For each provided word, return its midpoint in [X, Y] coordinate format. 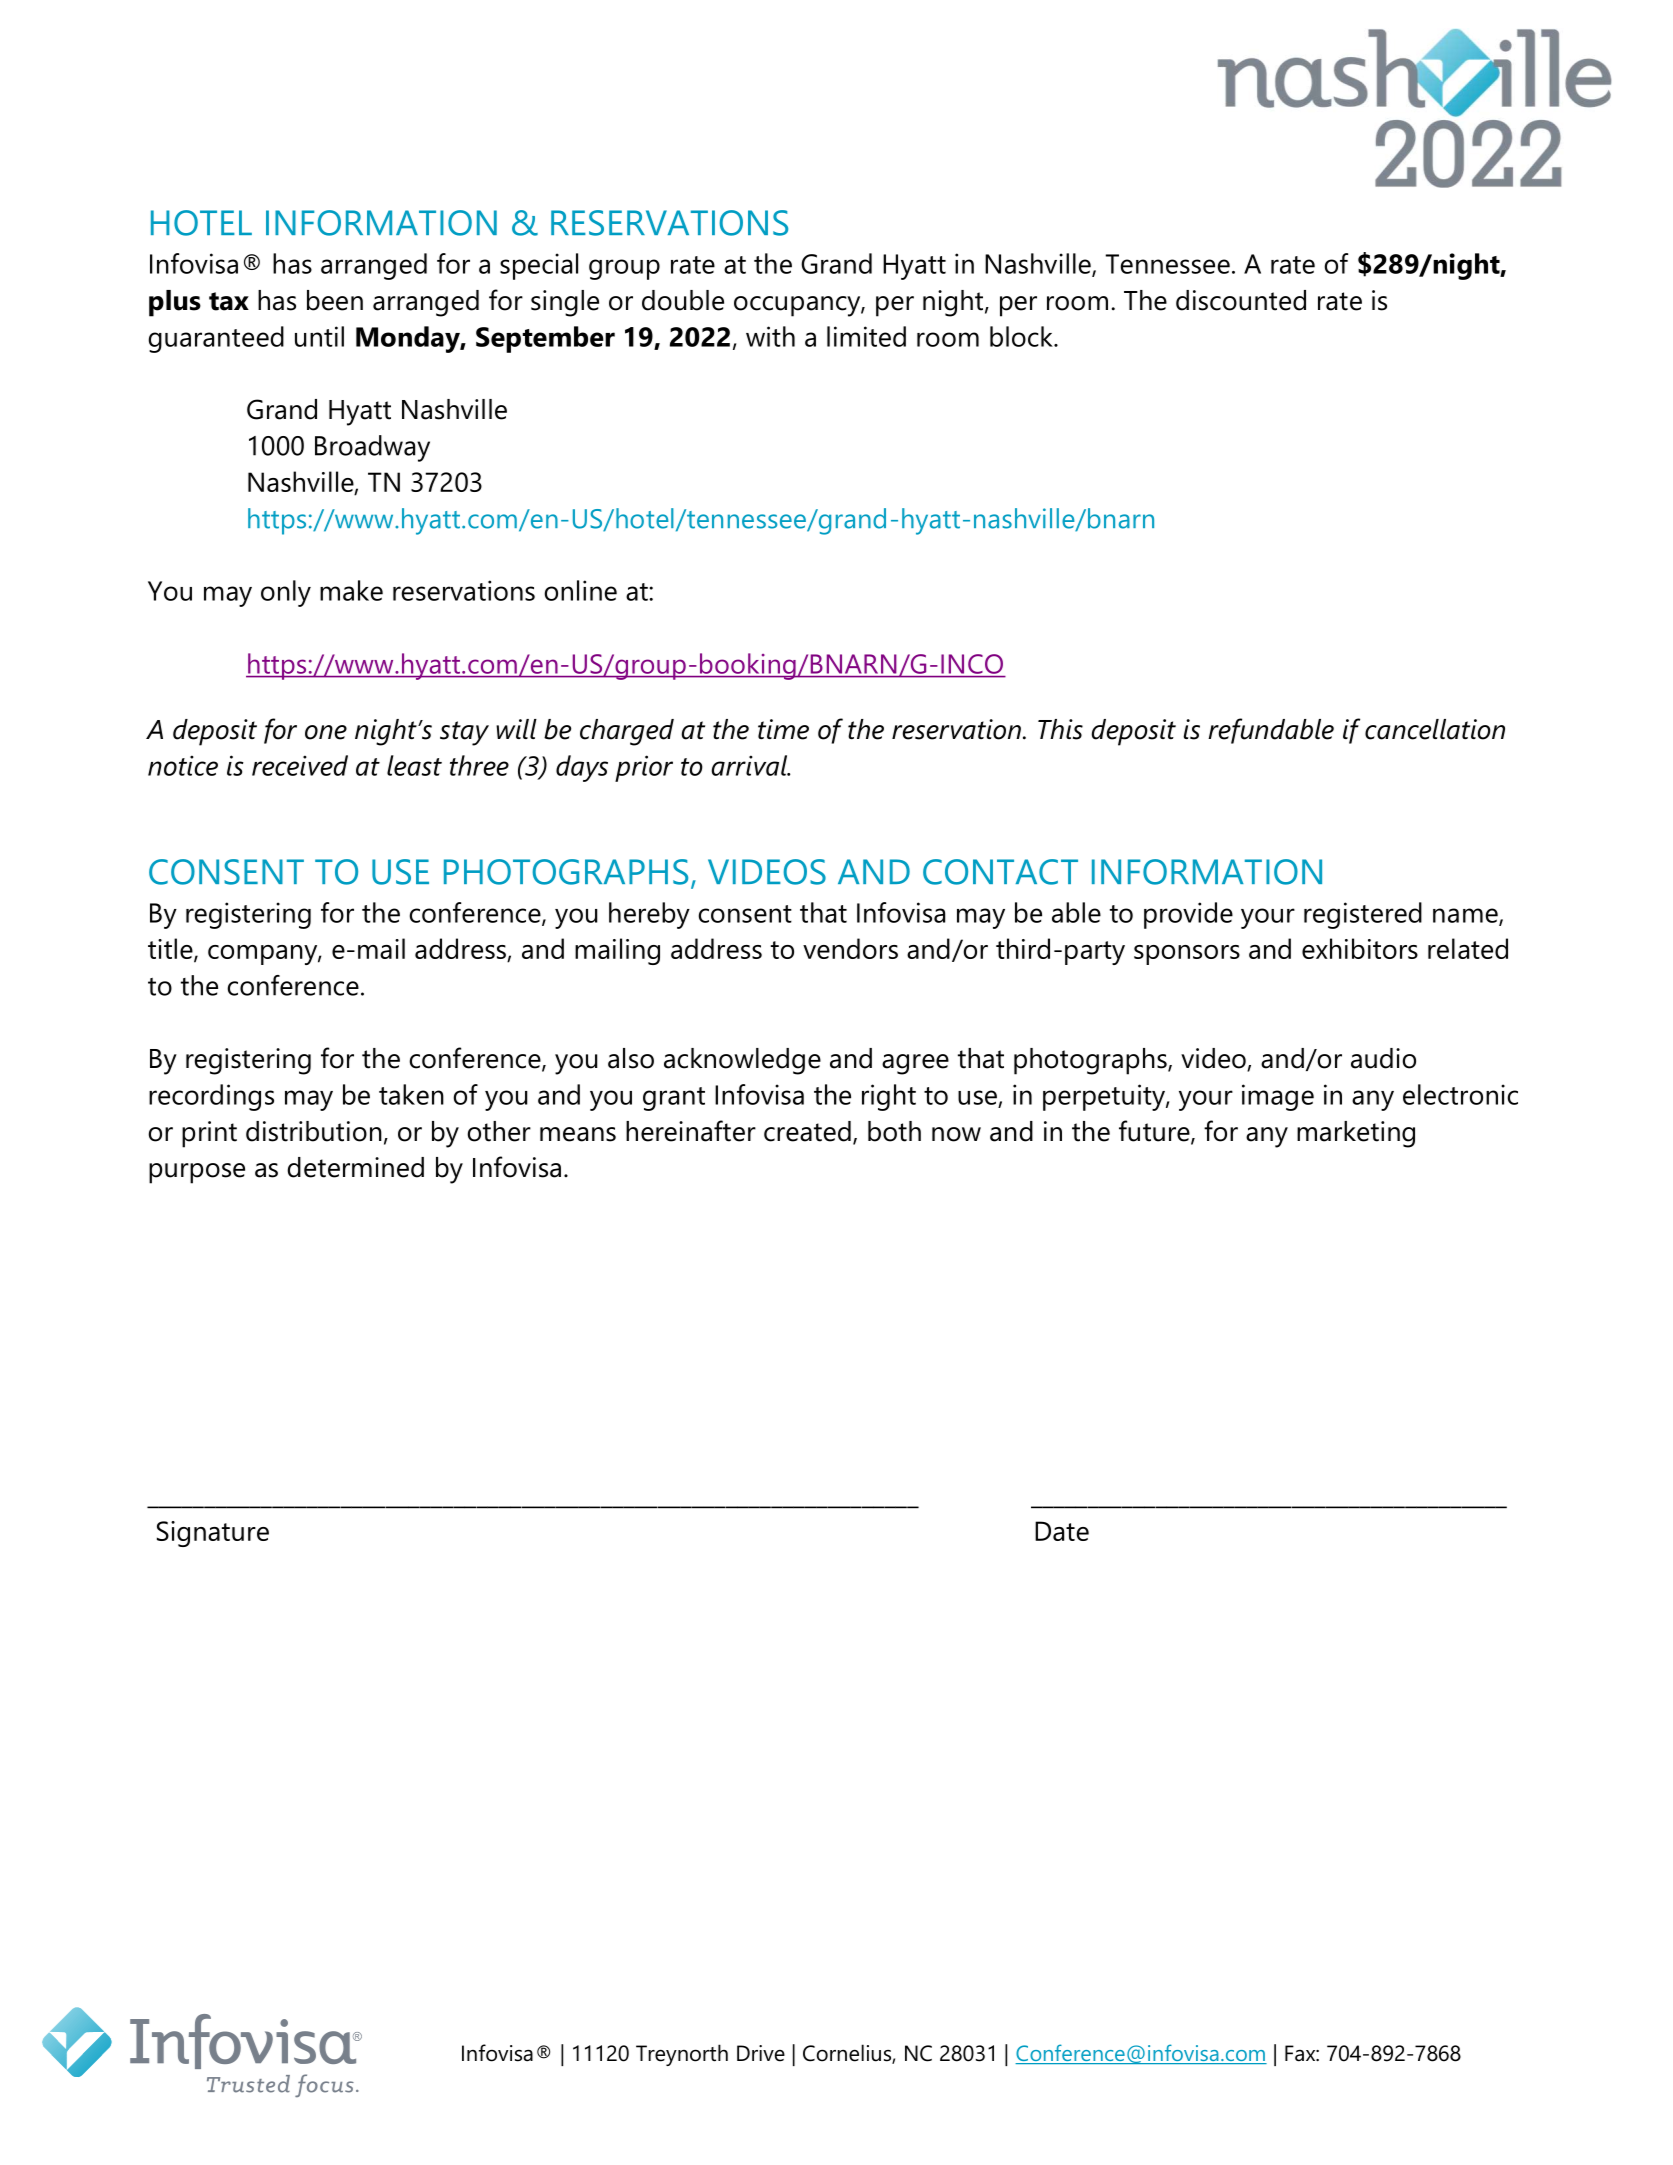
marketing [1356, 1134]
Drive [761, 2053]
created [807, 1131]
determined [355, 1167]
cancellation [1435, 729]
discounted [1241, 300]
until [319, 336]
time [783, 729]
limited [866, 336]
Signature [213, 1534]
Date [1062, 1531]
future [1155, 1132]
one [326, 732]
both [894, 1131]
